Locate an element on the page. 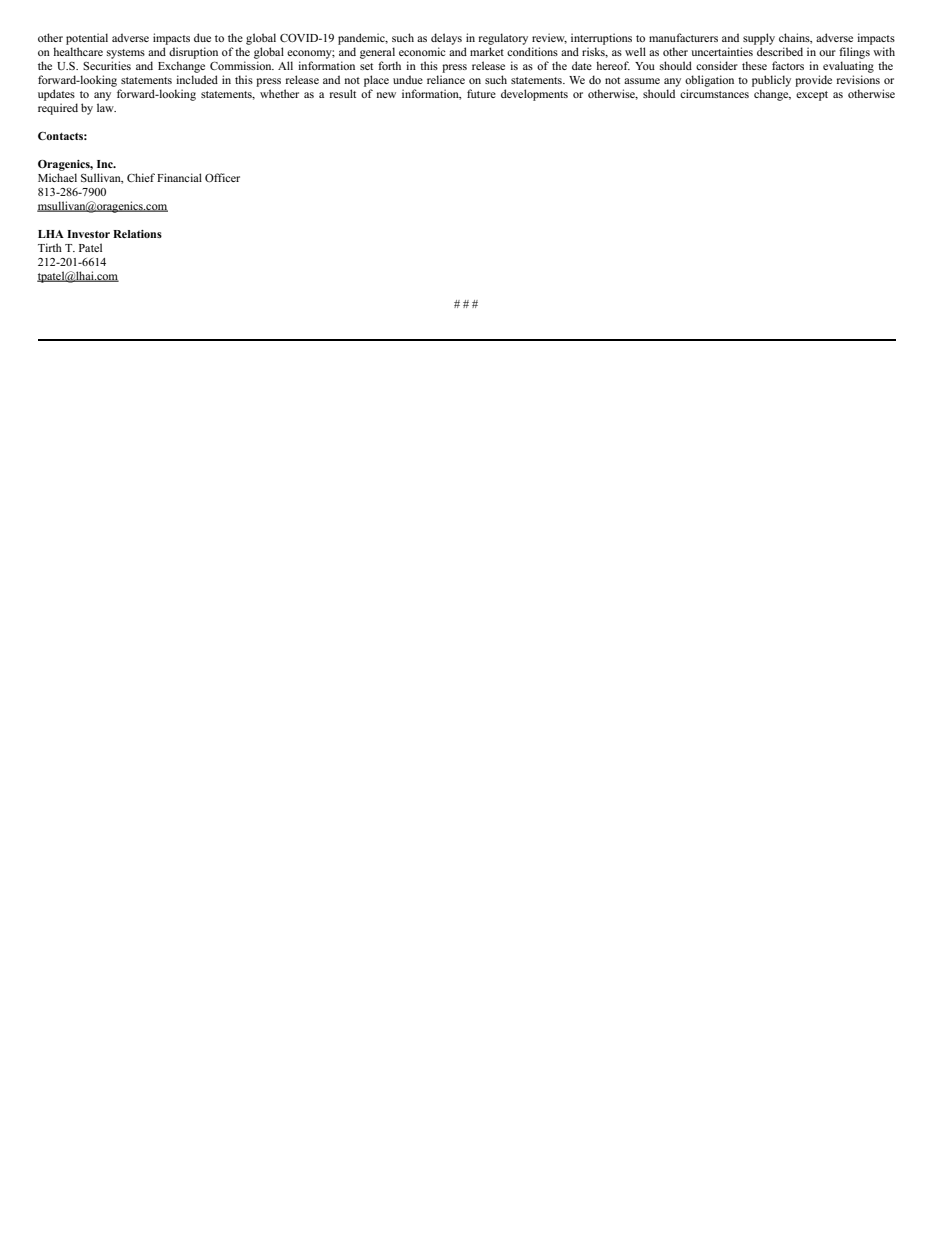  future is located at coordinates (481, 93).
